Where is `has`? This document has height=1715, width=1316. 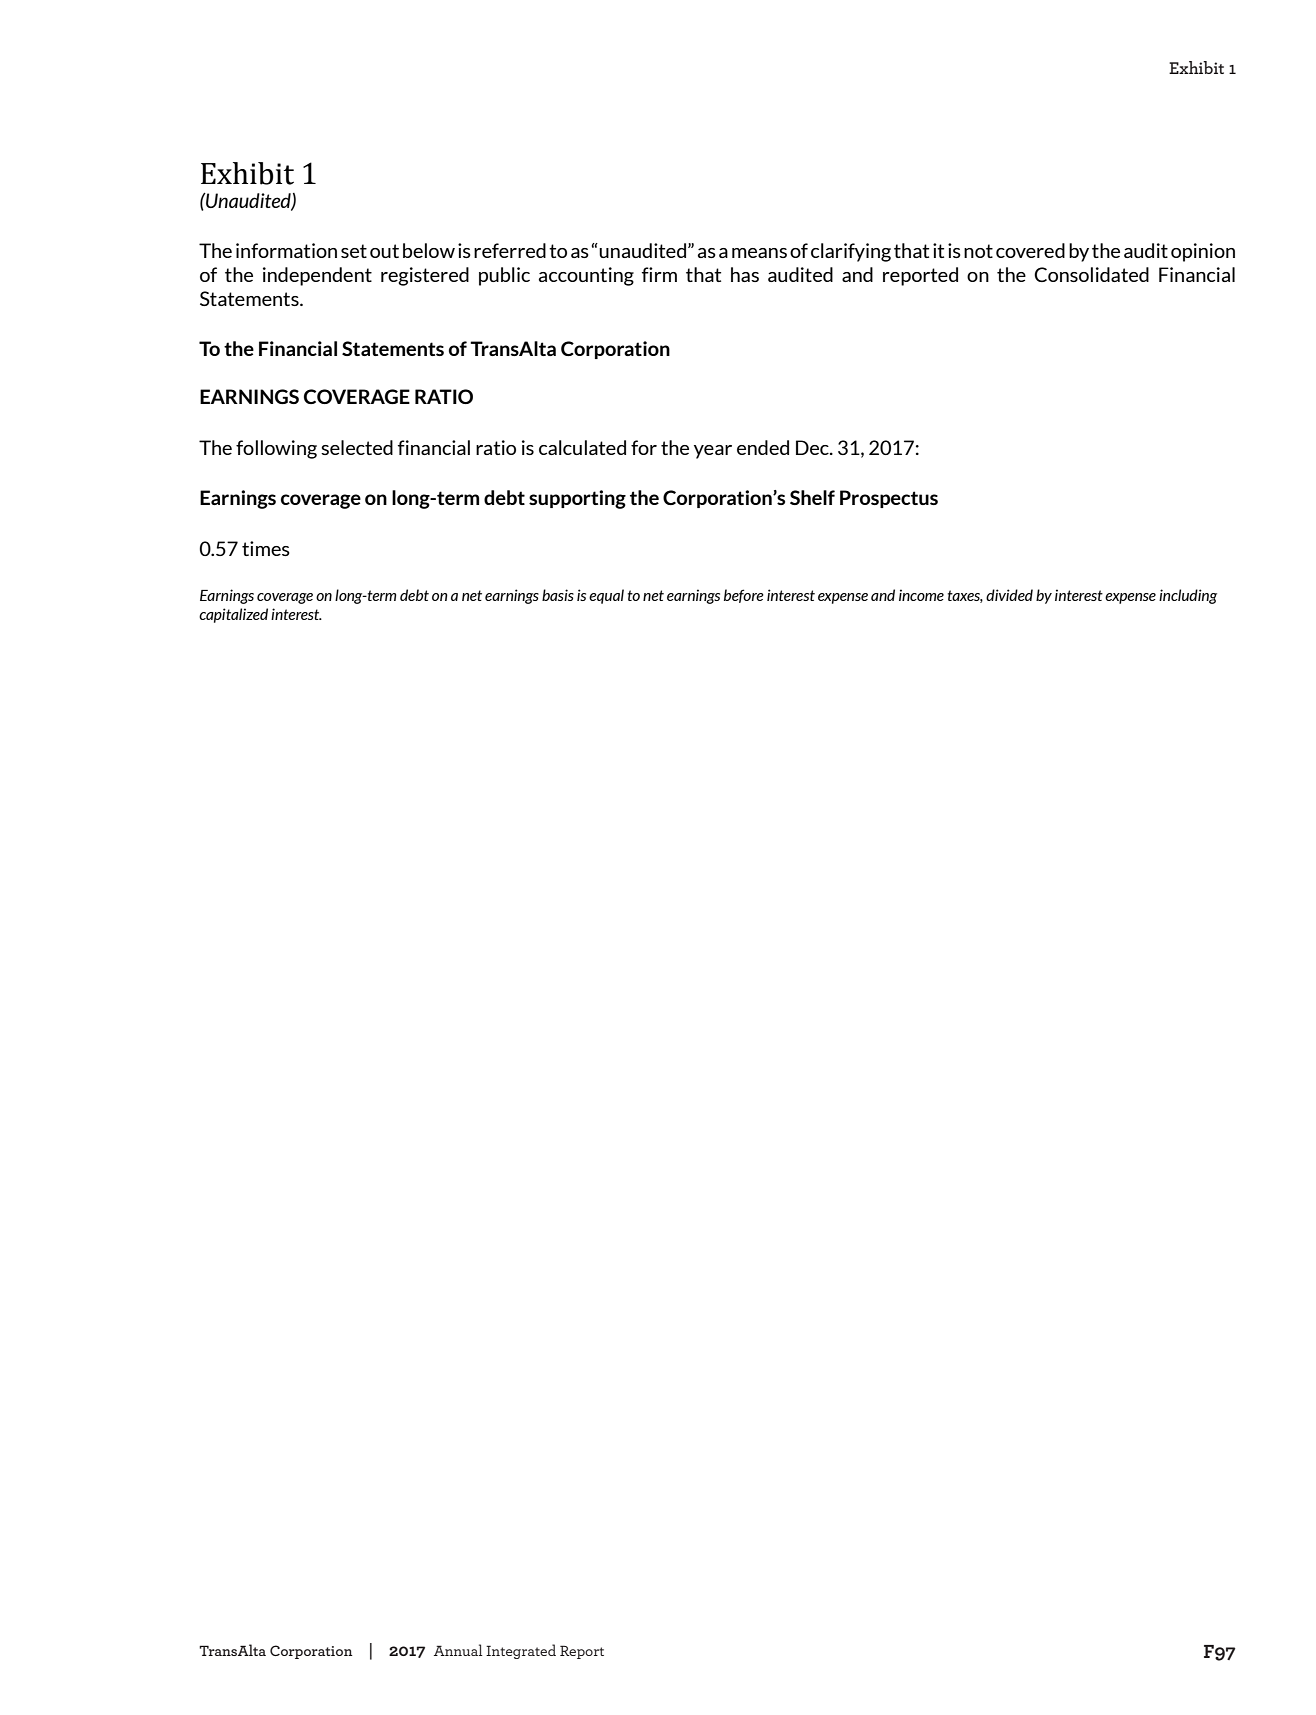 has is located at coordinates (745, 274).
